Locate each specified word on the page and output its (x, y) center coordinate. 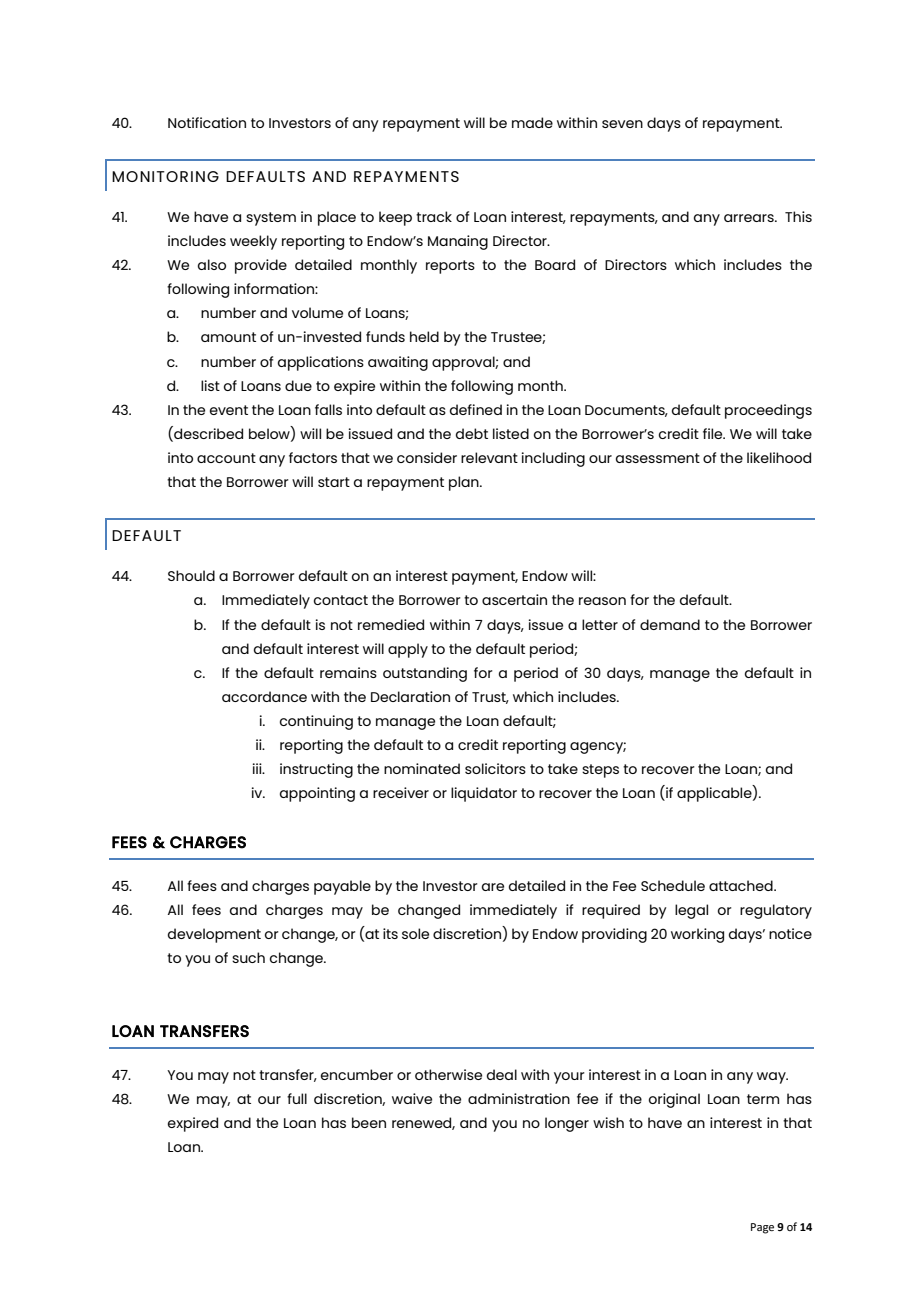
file (714, 433)
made (532, 122)
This (798, 216)
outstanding (425, 674)
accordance (264, 696)
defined (476, 409)
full (297, 1098)
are (493, 887)
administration (519, 1098)
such (248, 957)
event (229, 410)
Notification (207, 122)
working (697, 935)
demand (670, 624)
